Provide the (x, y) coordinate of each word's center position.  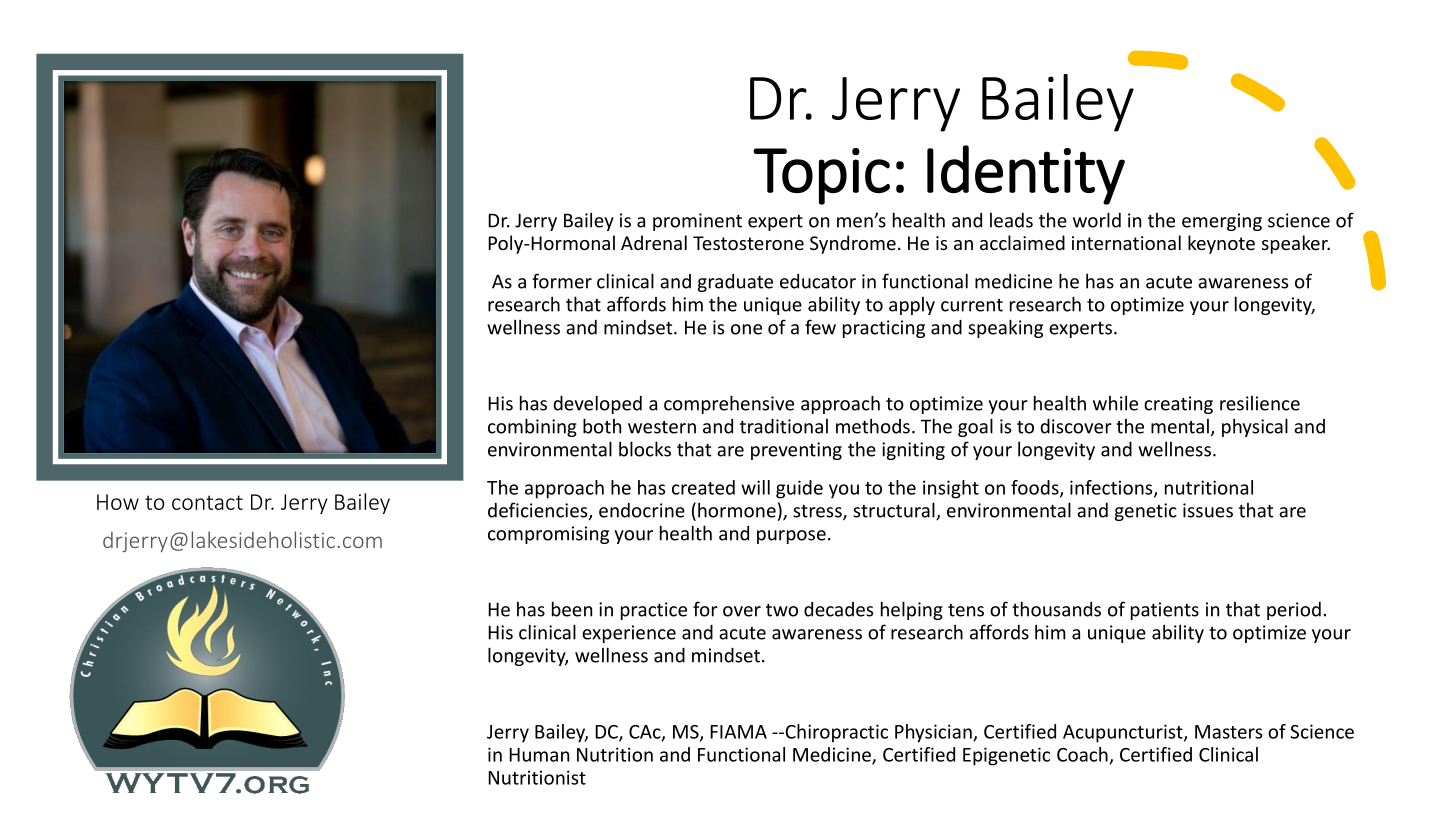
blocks (645, 449)
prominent (697, 222)
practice (654, 611)
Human (539, 755)
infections (1112, 488)
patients (1165, 611)
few (820, 327)
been (572, 609)
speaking (1005, 328)
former (562, 281)
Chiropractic (835, 733)
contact (207, 502)
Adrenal (654, 242)
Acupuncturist (1124, 733)
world (1097, 220)
